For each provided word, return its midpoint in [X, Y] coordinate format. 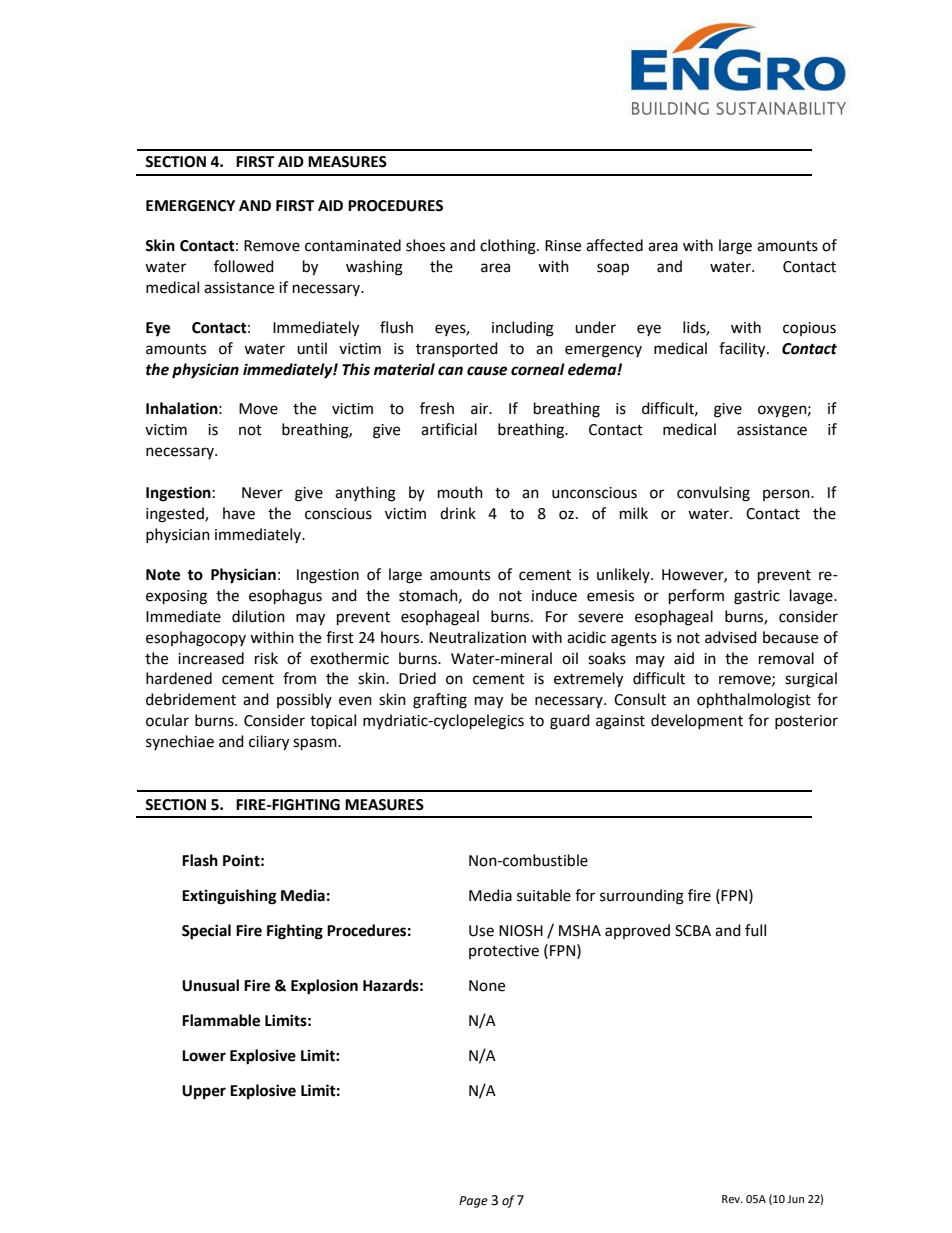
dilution [258, 616]
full [755, 930]
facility [743, 350]
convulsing [713, 494]
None [487, 986]
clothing [509, 247]
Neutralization [477, 637]
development [697, 721]
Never [262, 493]
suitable [544, 895]
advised [731, 637]
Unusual [210, 985]
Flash [200, 860]
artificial [449, 429]
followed [244, 266]
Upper [204, 1092]
